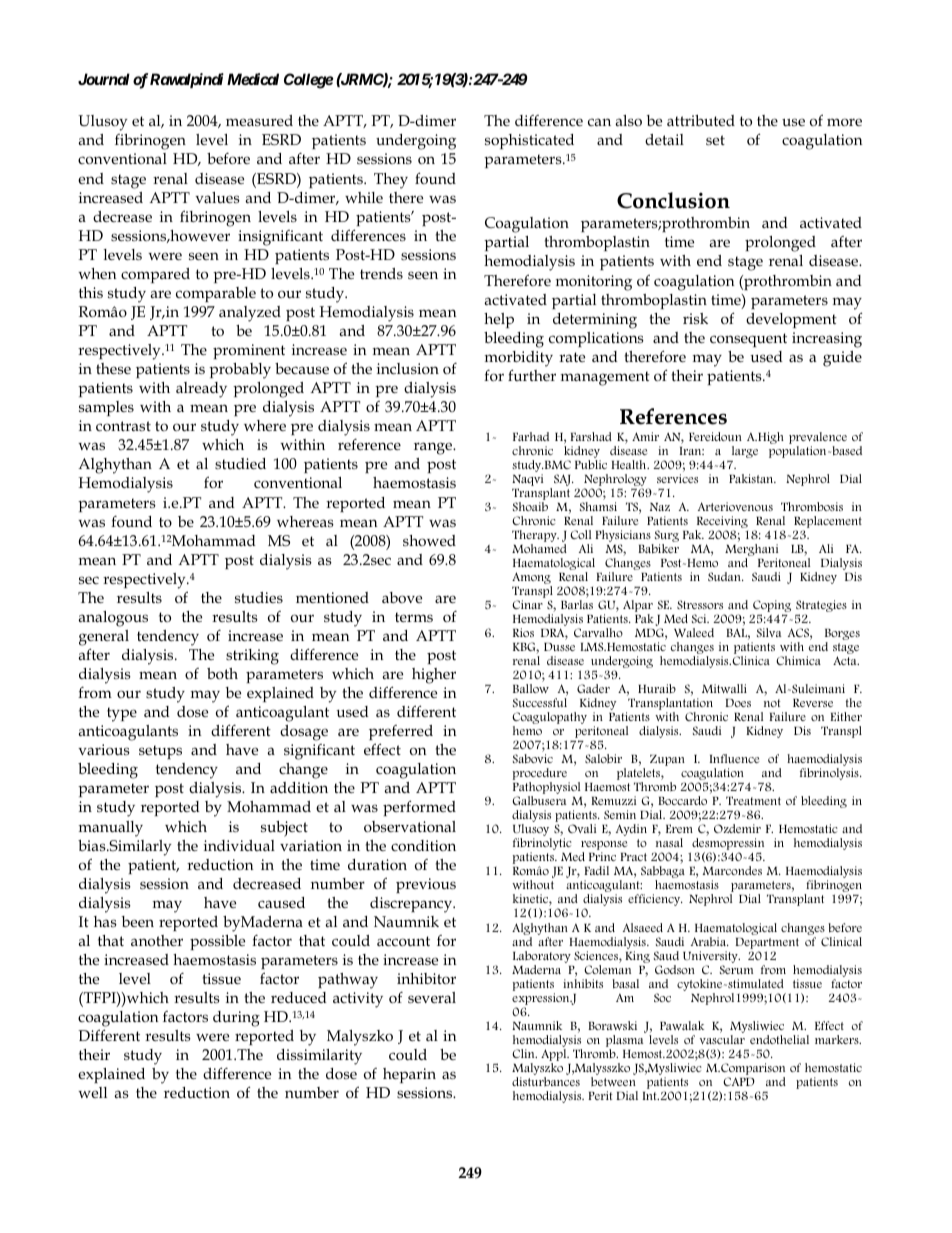 This screenshot has height=1233, width=952. I want to click on Among, so click(532, 579).
